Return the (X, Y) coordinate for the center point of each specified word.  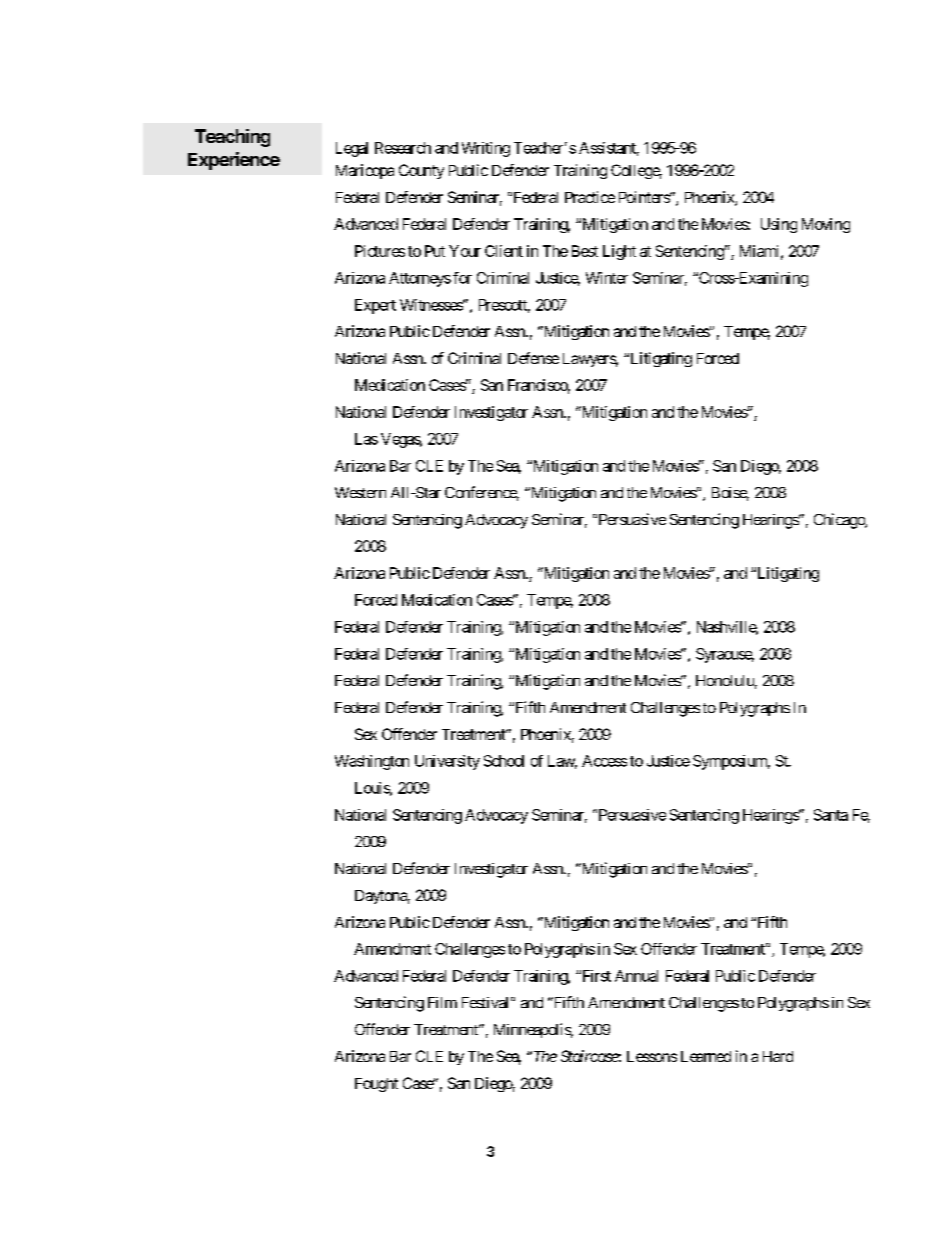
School (504, 761)
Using (779, 225)
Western (360, 492)
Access (604, 761)
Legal (352, 149)
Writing (486, 149)
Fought (376, 1085)
